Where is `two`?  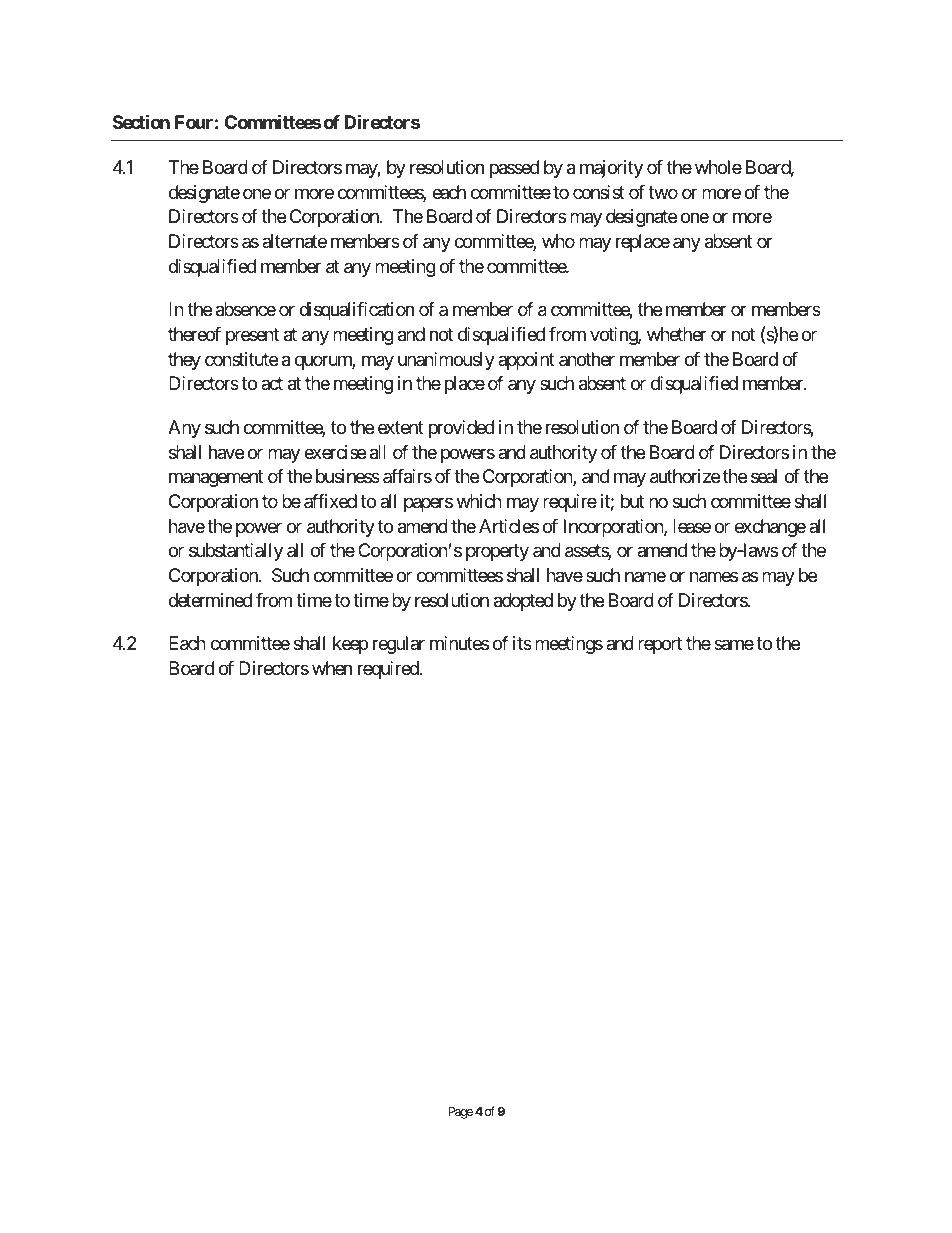 two is located at coordinates (663, 192).
